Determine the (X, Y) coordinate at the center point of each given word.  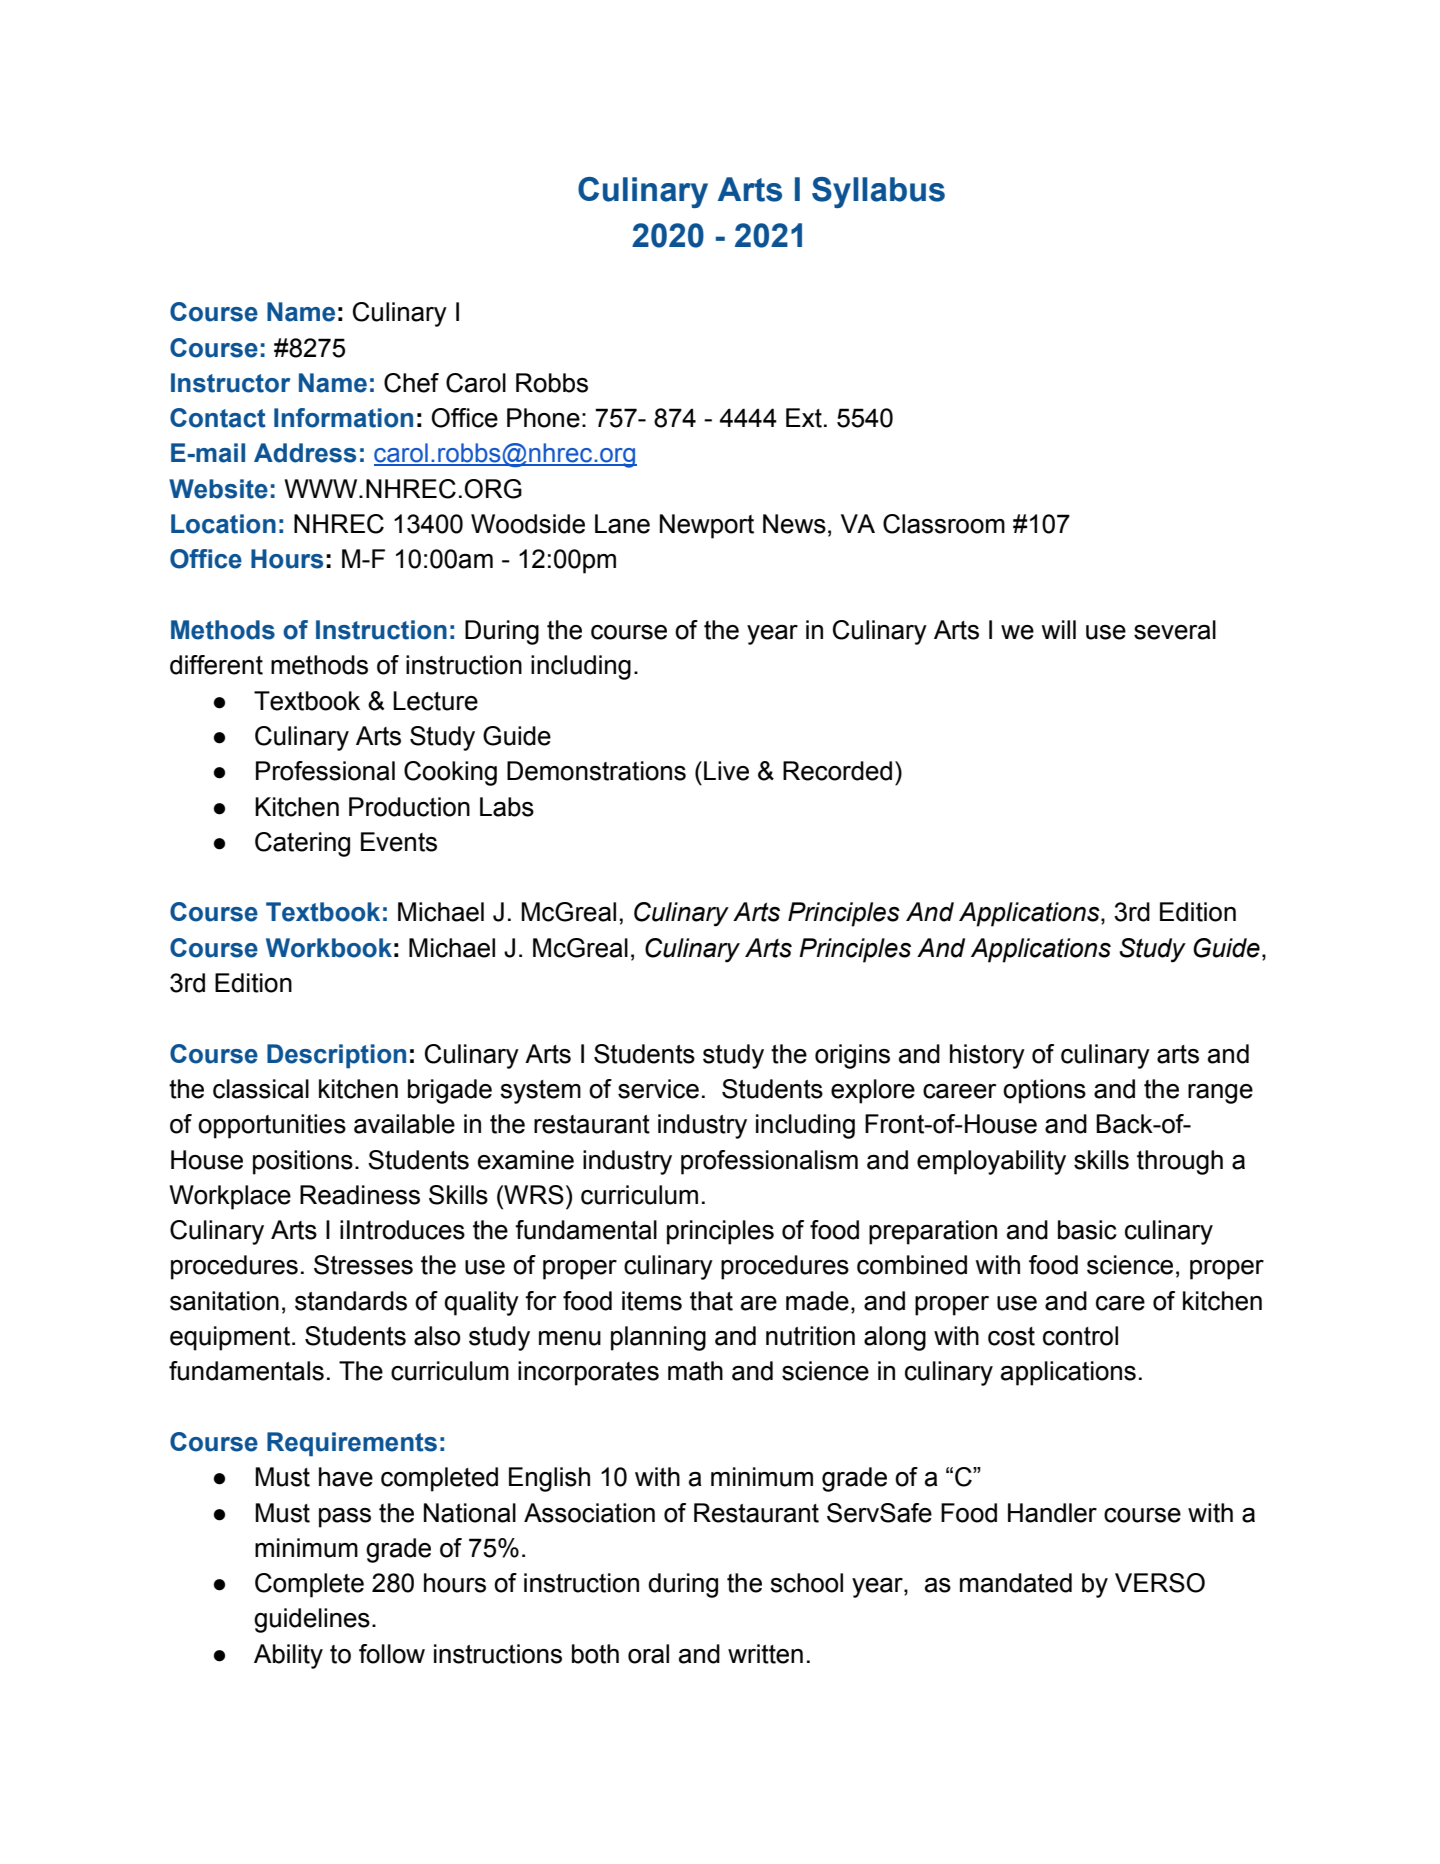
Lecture (435, 701)
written (765, 1654)
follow (392, 1654)
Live (726, 771)
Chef (411, 383)
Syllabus (878, 192)
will (1059, 629)
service (658, 1089)
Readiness (360, 1195)
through (1180, 1162)
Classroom (944, 524)
